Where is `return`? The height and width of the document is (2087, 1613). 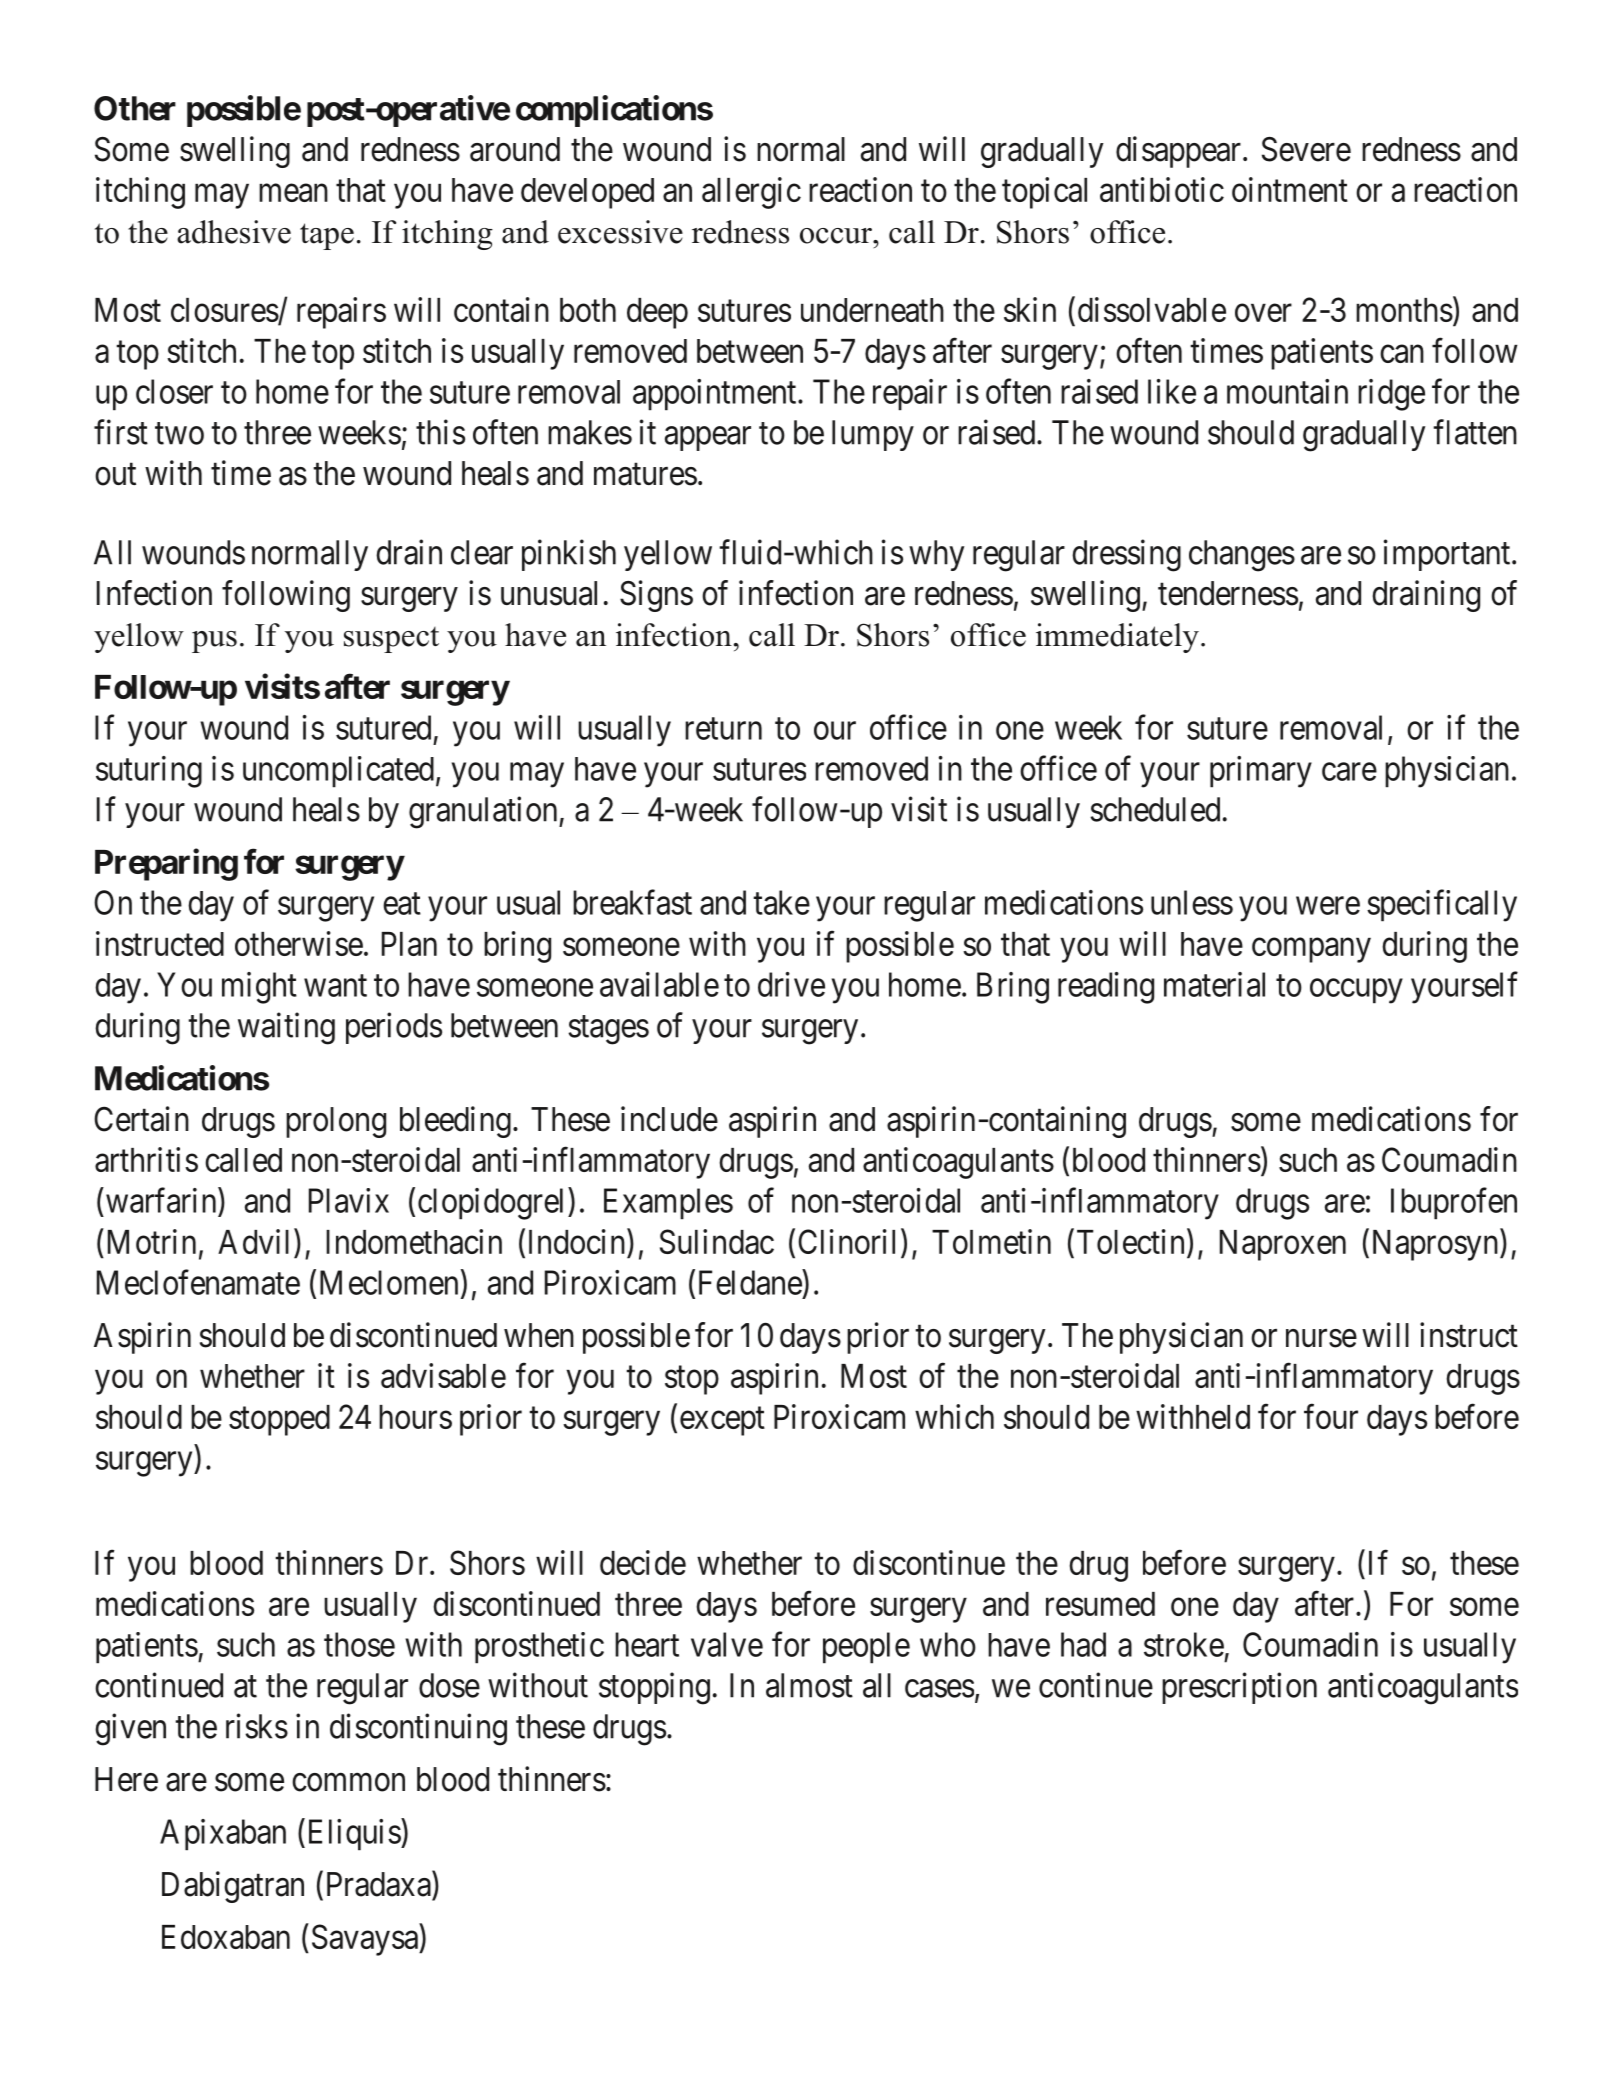
return is located at coordinates (723, 729).
